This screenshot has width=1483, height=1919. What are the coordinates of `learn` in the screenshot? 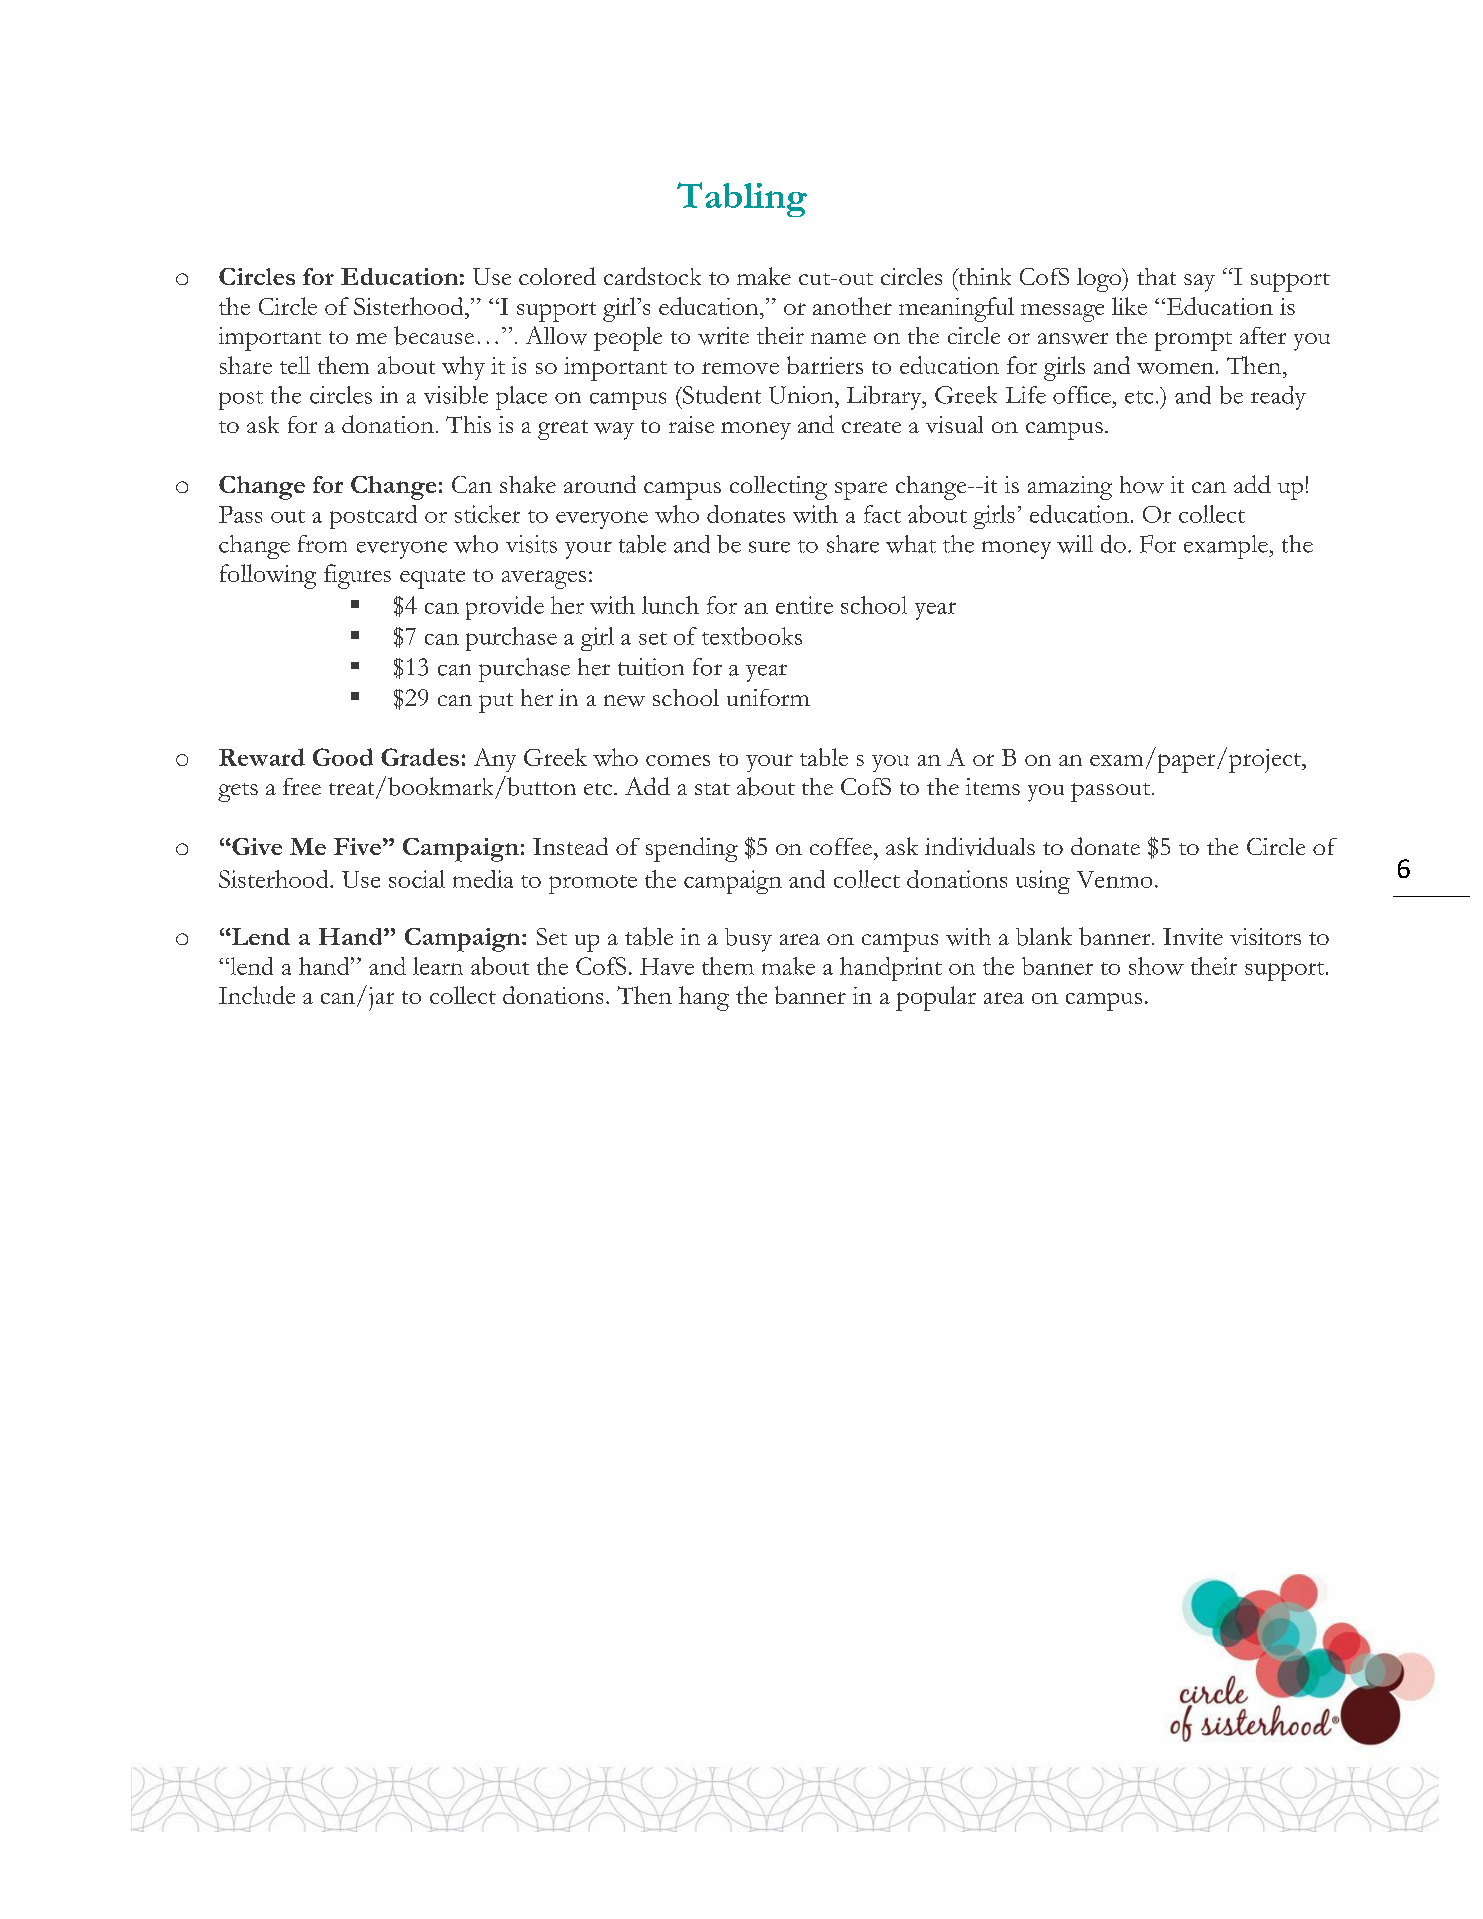 It's located at (438, 966).
